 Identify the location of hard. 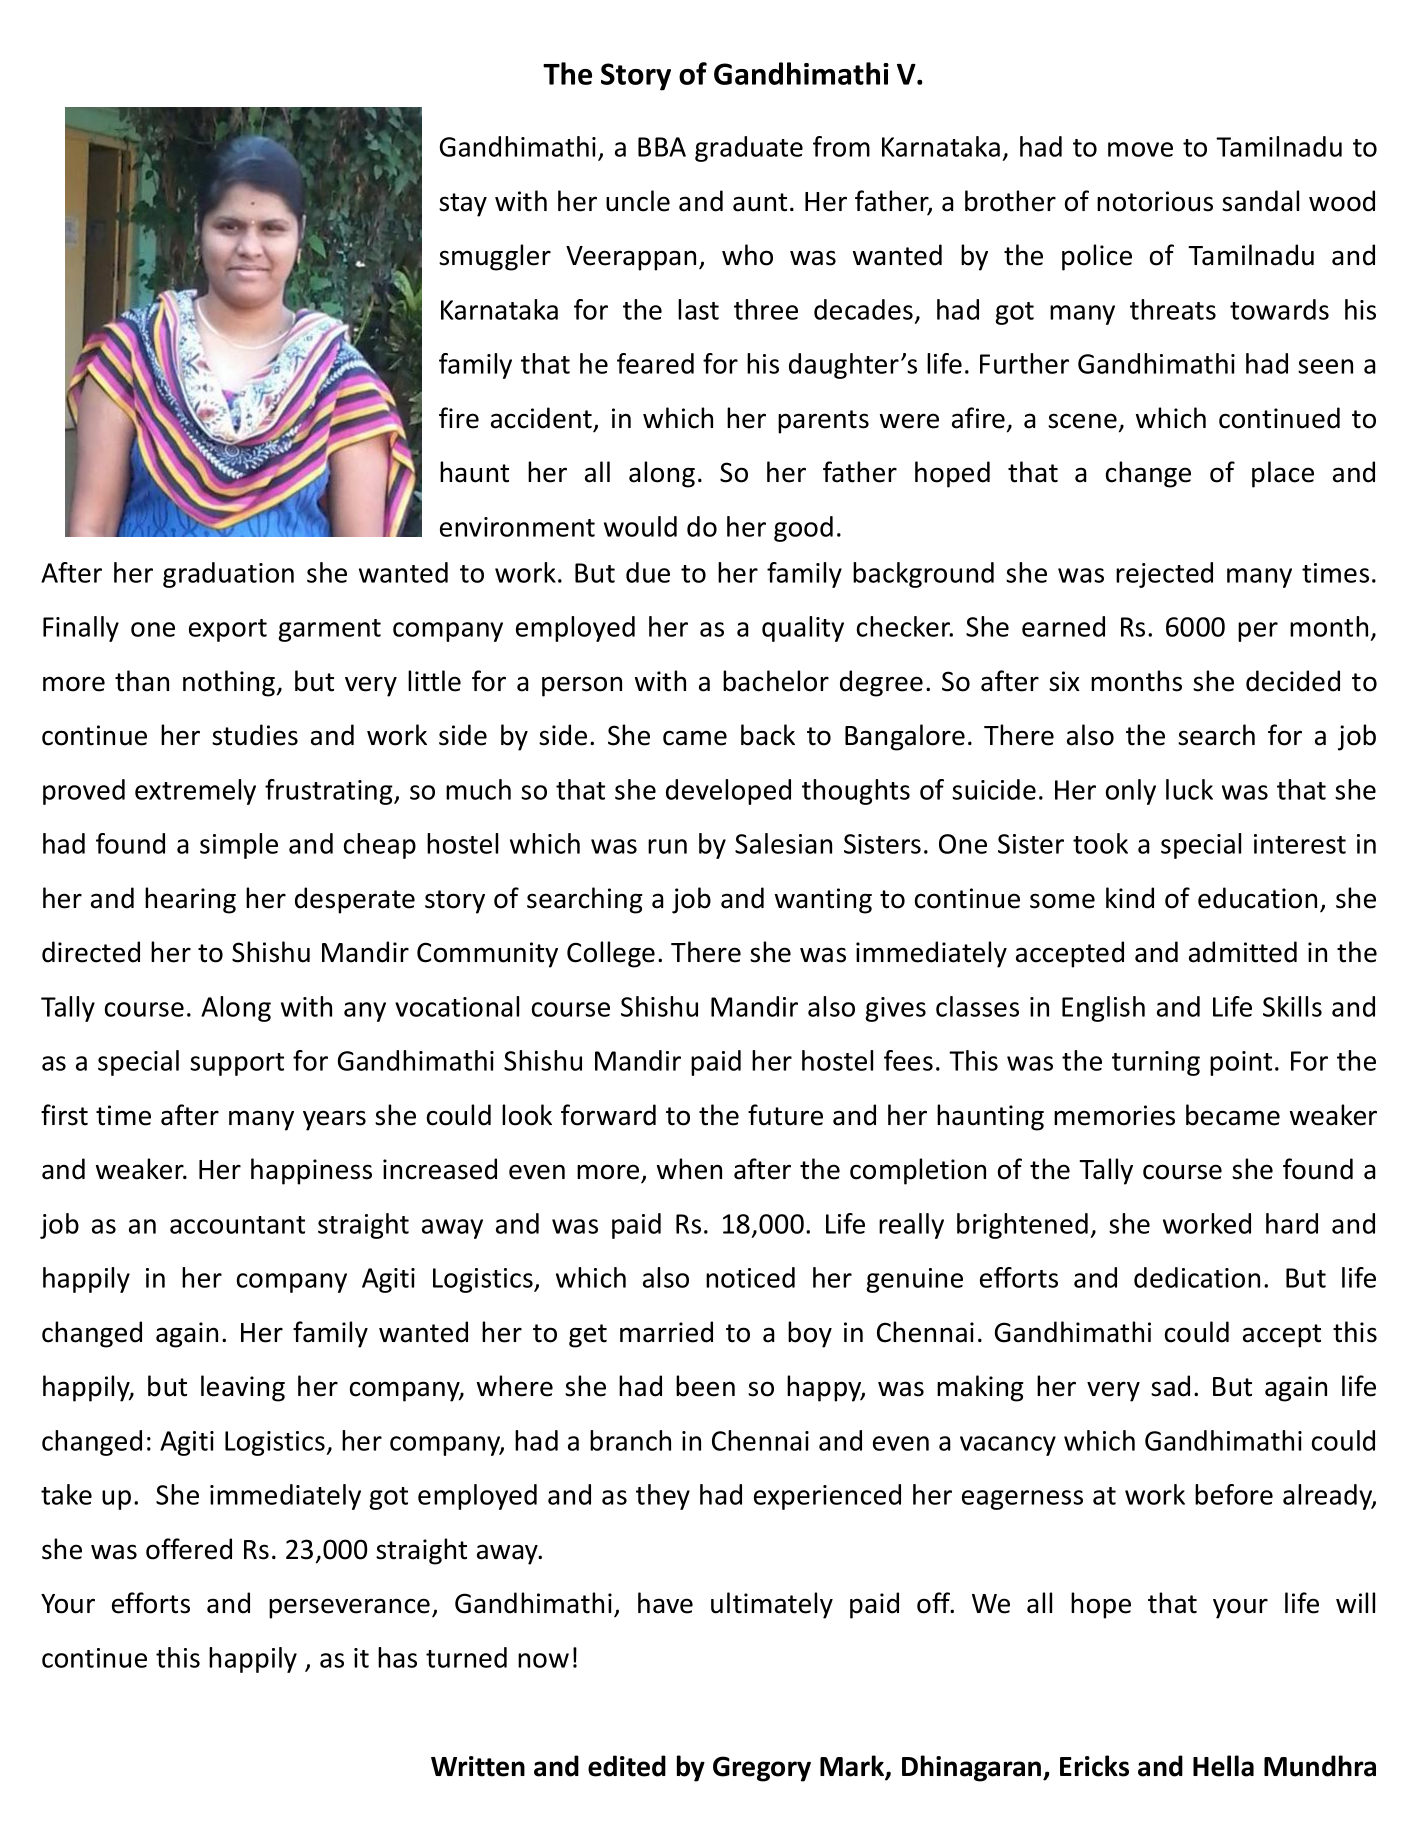
(1292, 1223).
